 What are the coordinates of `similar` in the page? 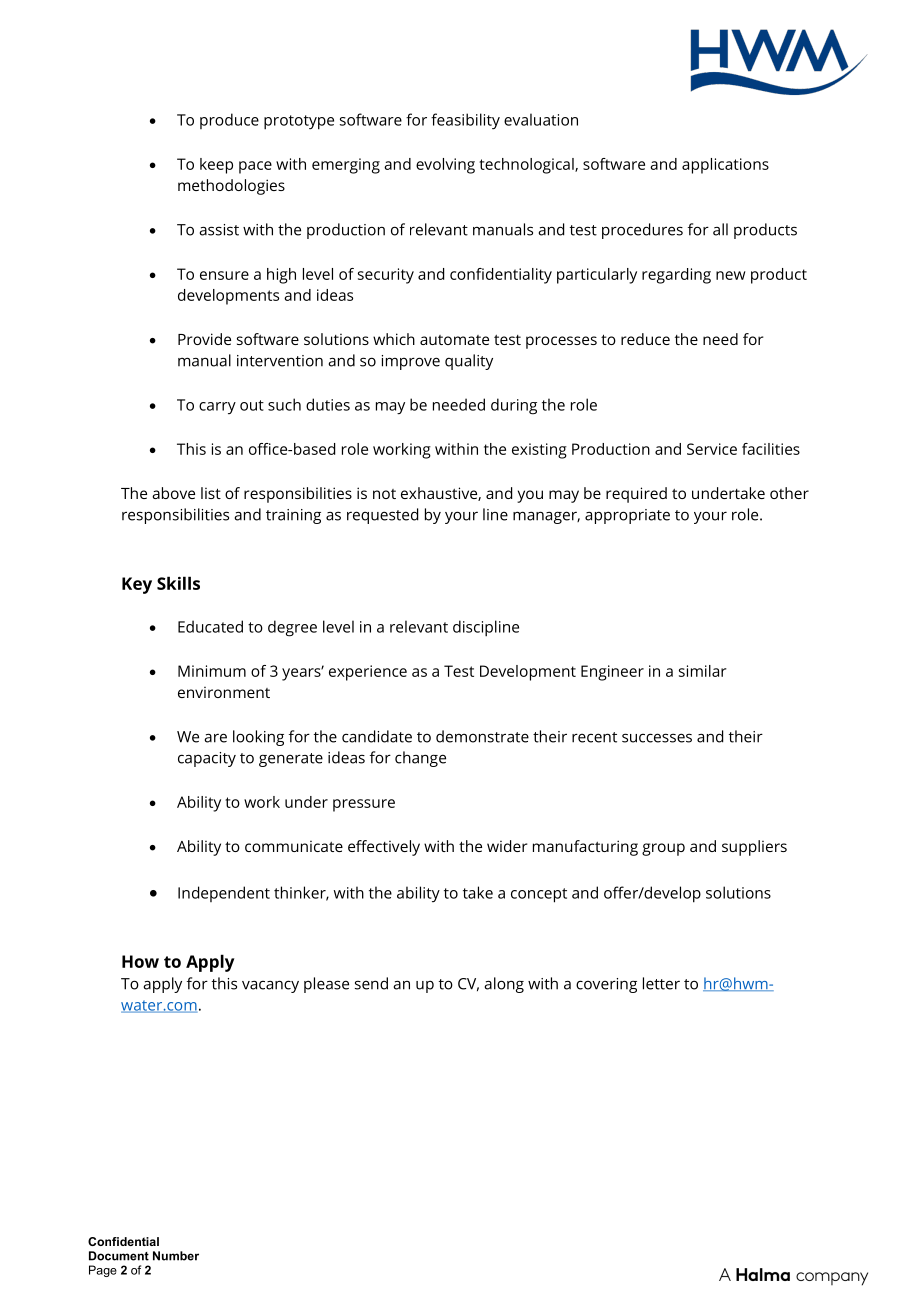 It's located at (703, 671).
